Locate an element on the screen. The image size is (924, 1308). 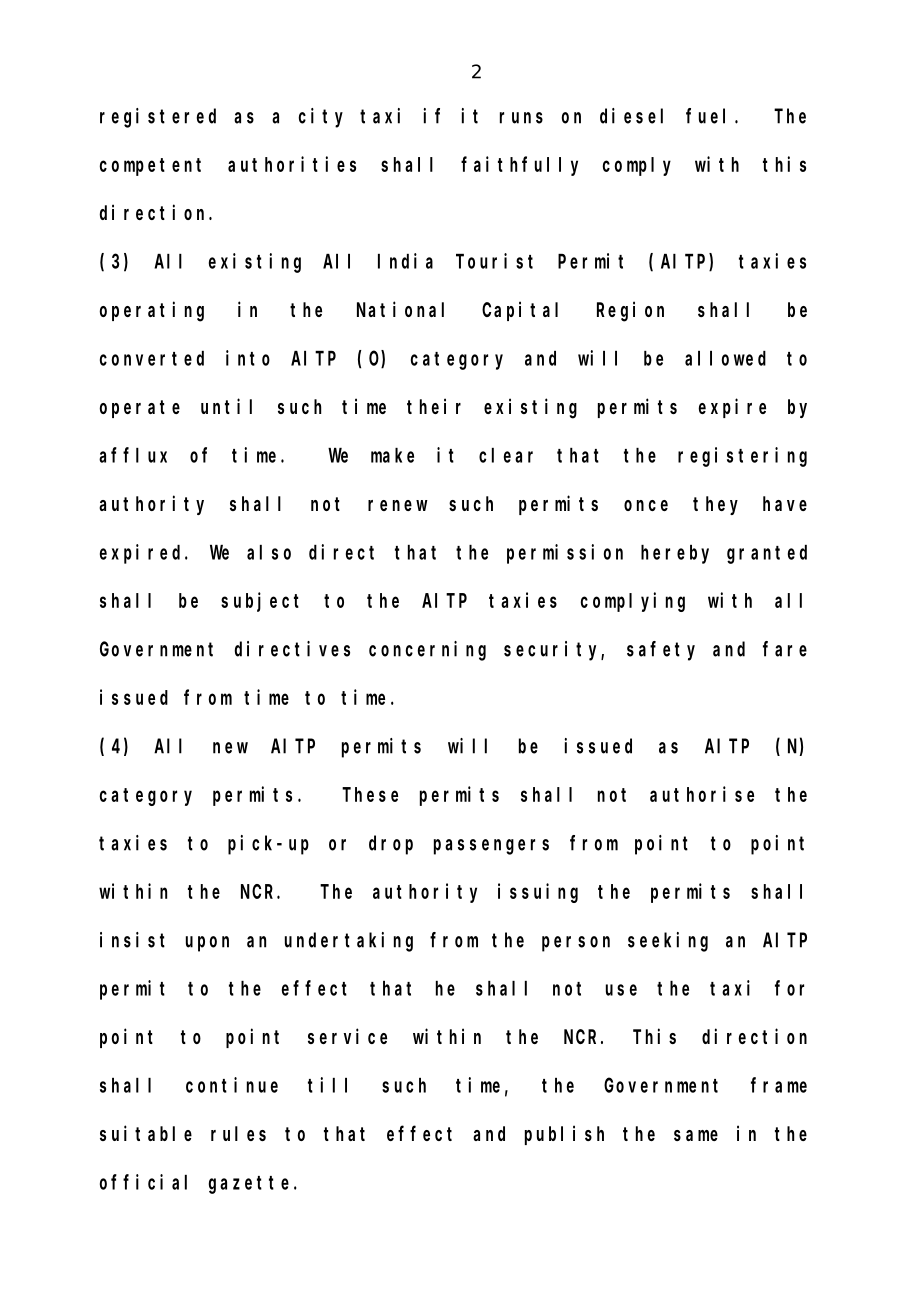
Region is located at coordinates (630, 311).
